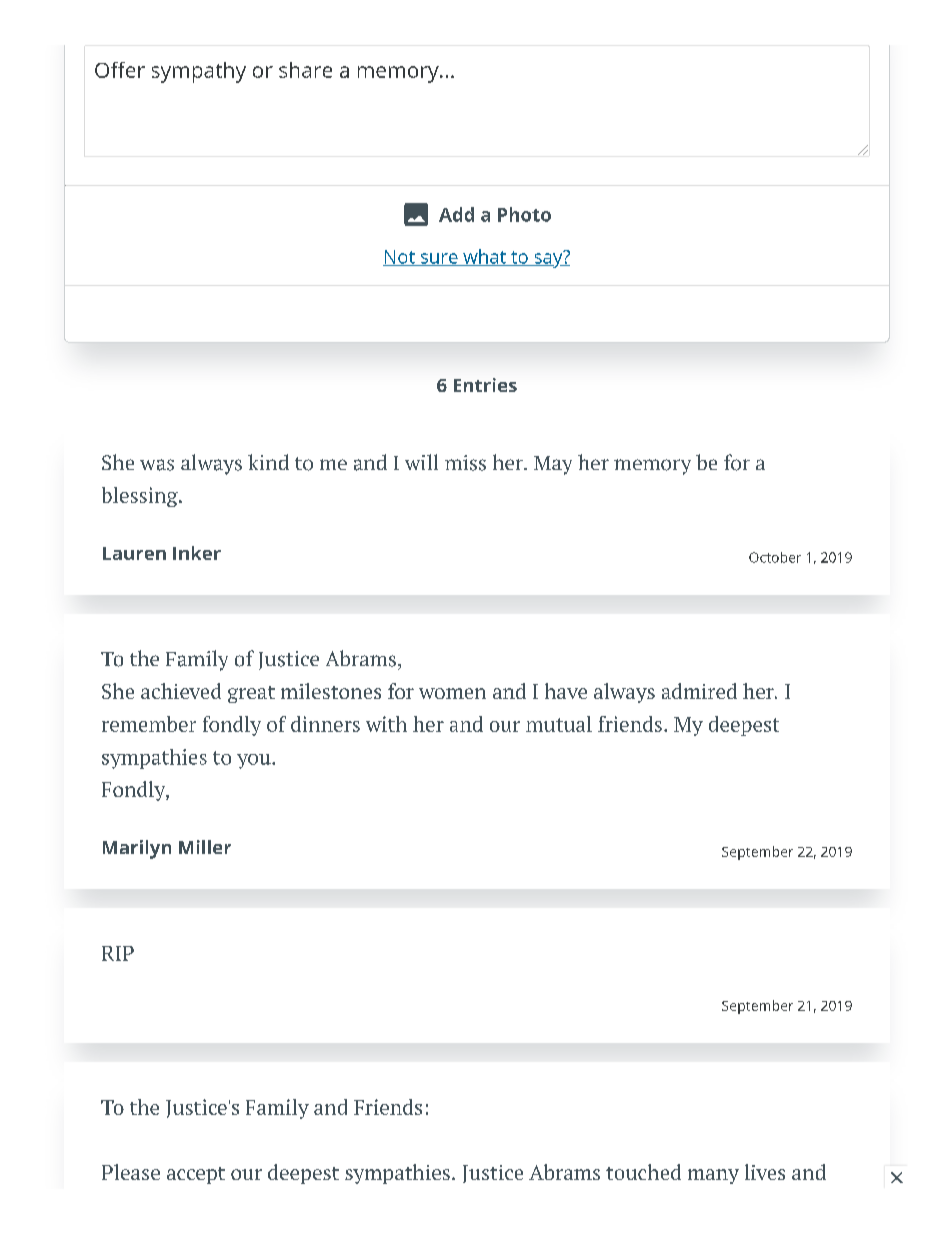  Describe the element at coordinates (465, 463) in the screenshot. I see `miss` at that location.
